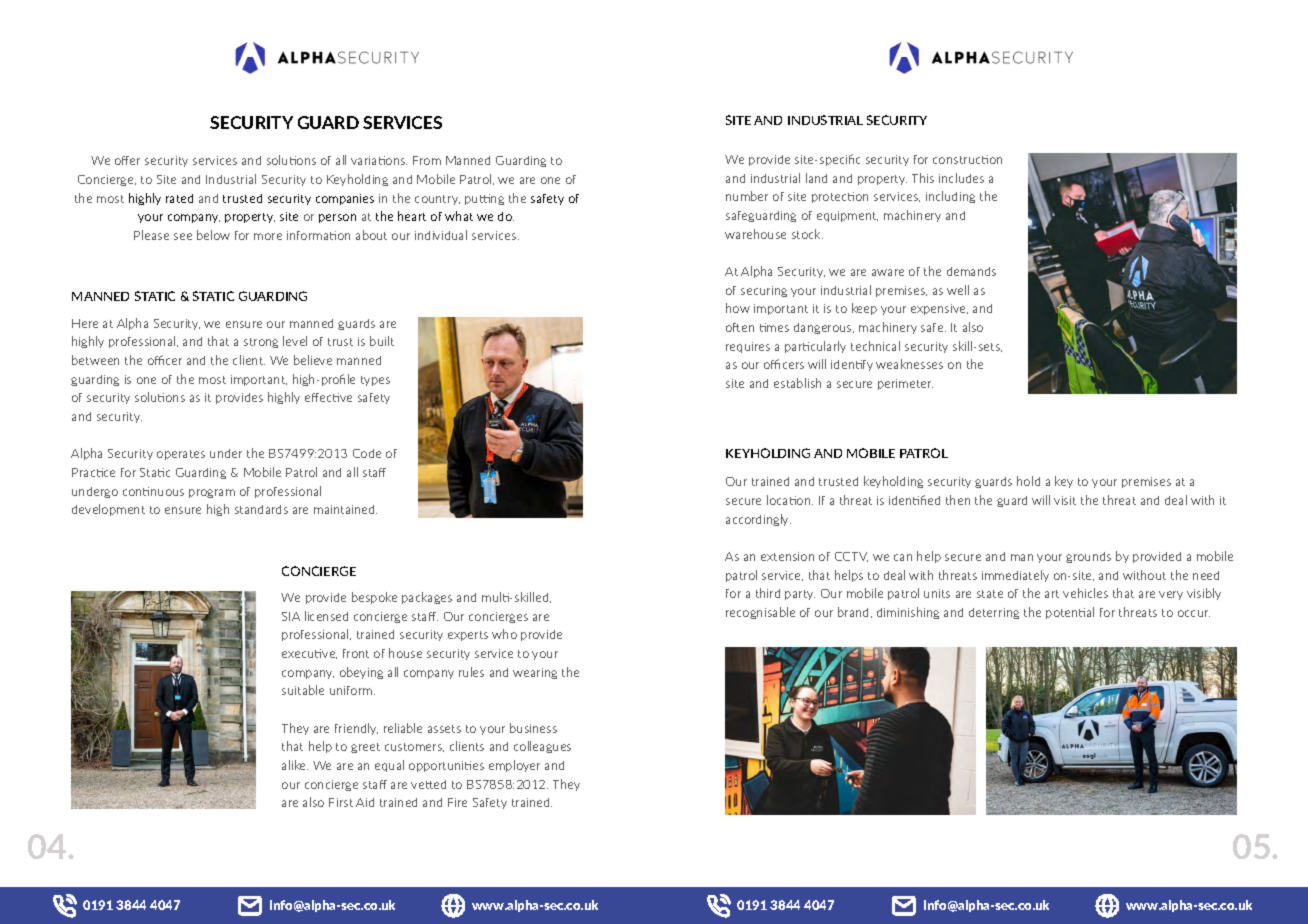 The image size is (1308, 924). What do you see at coordinates (1065, 500) in the page?
I see `visit` at bounding box center [1065, 500].
